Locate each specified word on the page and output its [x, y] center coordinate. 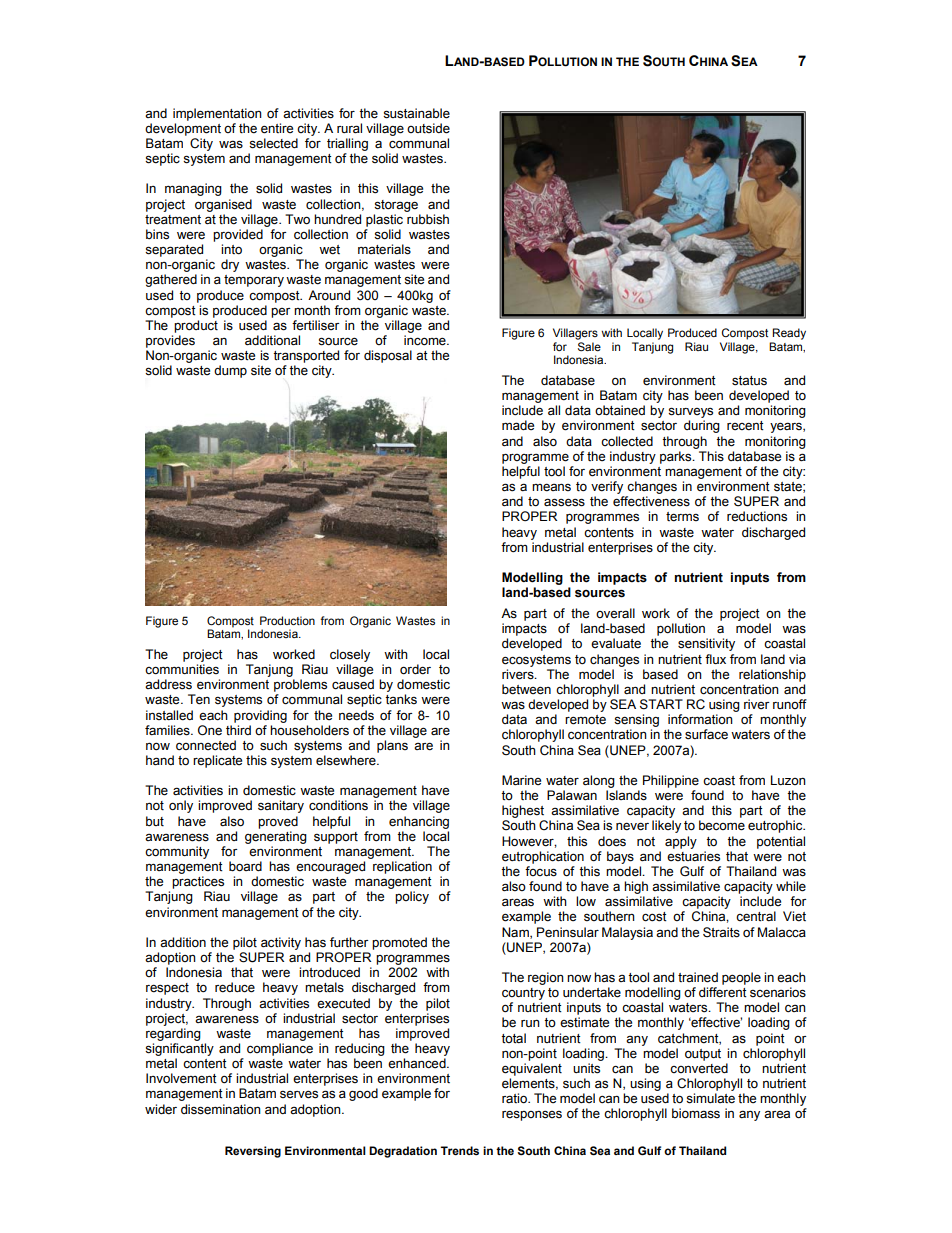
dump [230, 371]
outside [428, 128]
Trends [459, 1150]
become [722, 825]
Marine [521, 780]
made [518, 425]
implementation [217, 114]
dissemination [221, 1109]
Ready [789, 334]
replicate [217, 761]
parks [677, 457]
